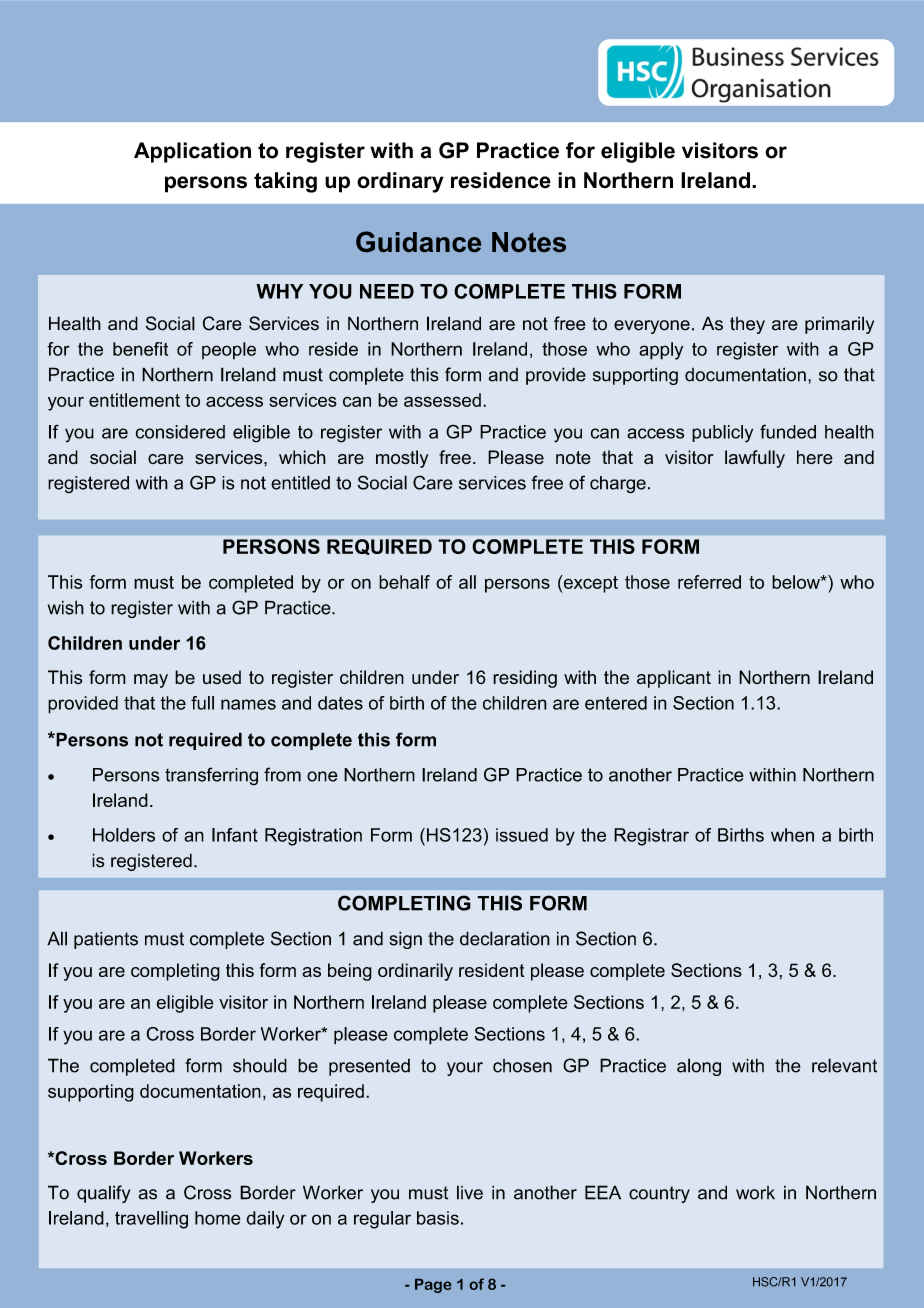 The width and height of the screenshot is (924, 1308). Describe the element at coordinates (659, 1194) in the screenshot. I see `country` at that location.
